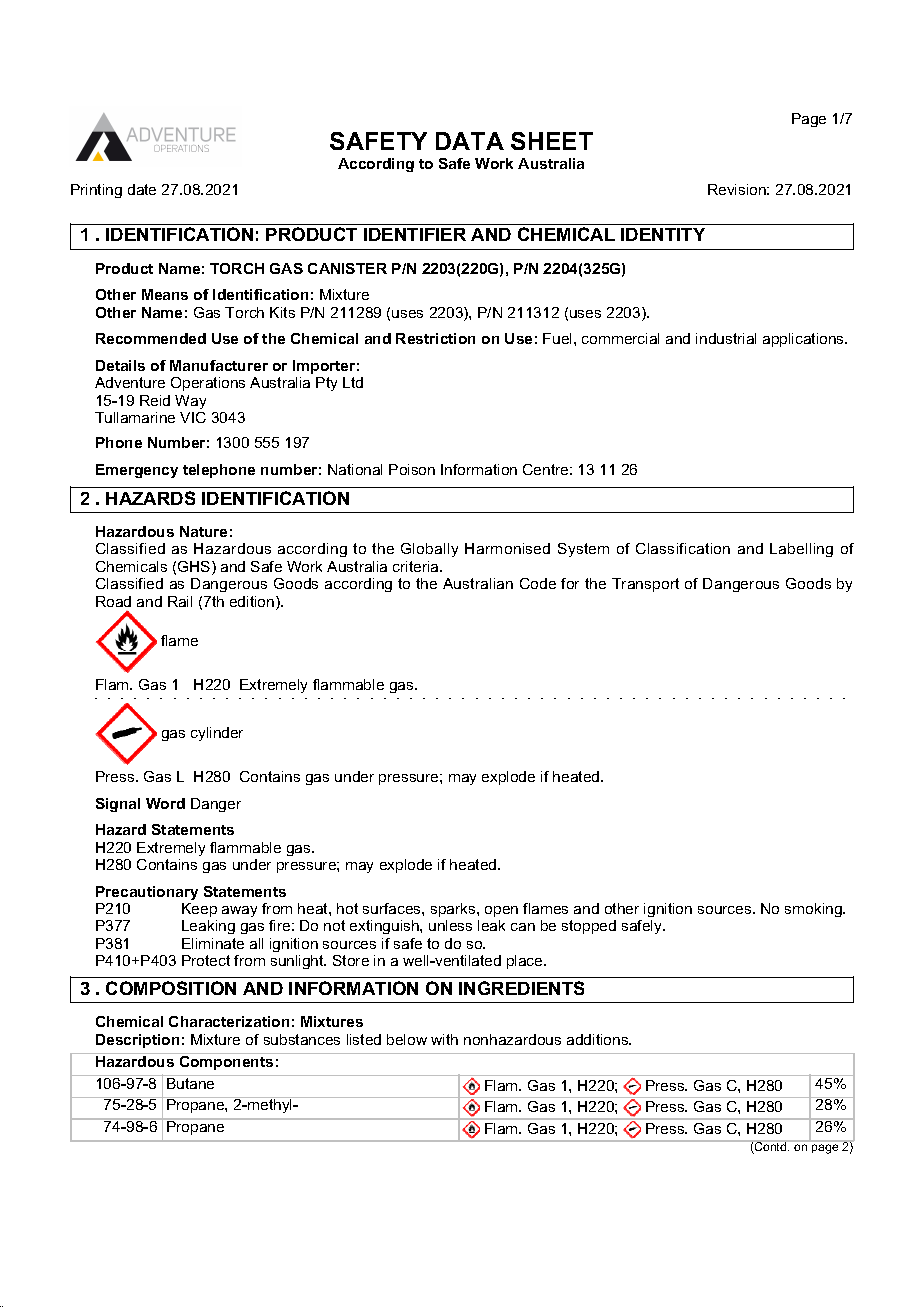  Describe the element at coordinates (538, 583) in the image. I see `Code` at that location.
